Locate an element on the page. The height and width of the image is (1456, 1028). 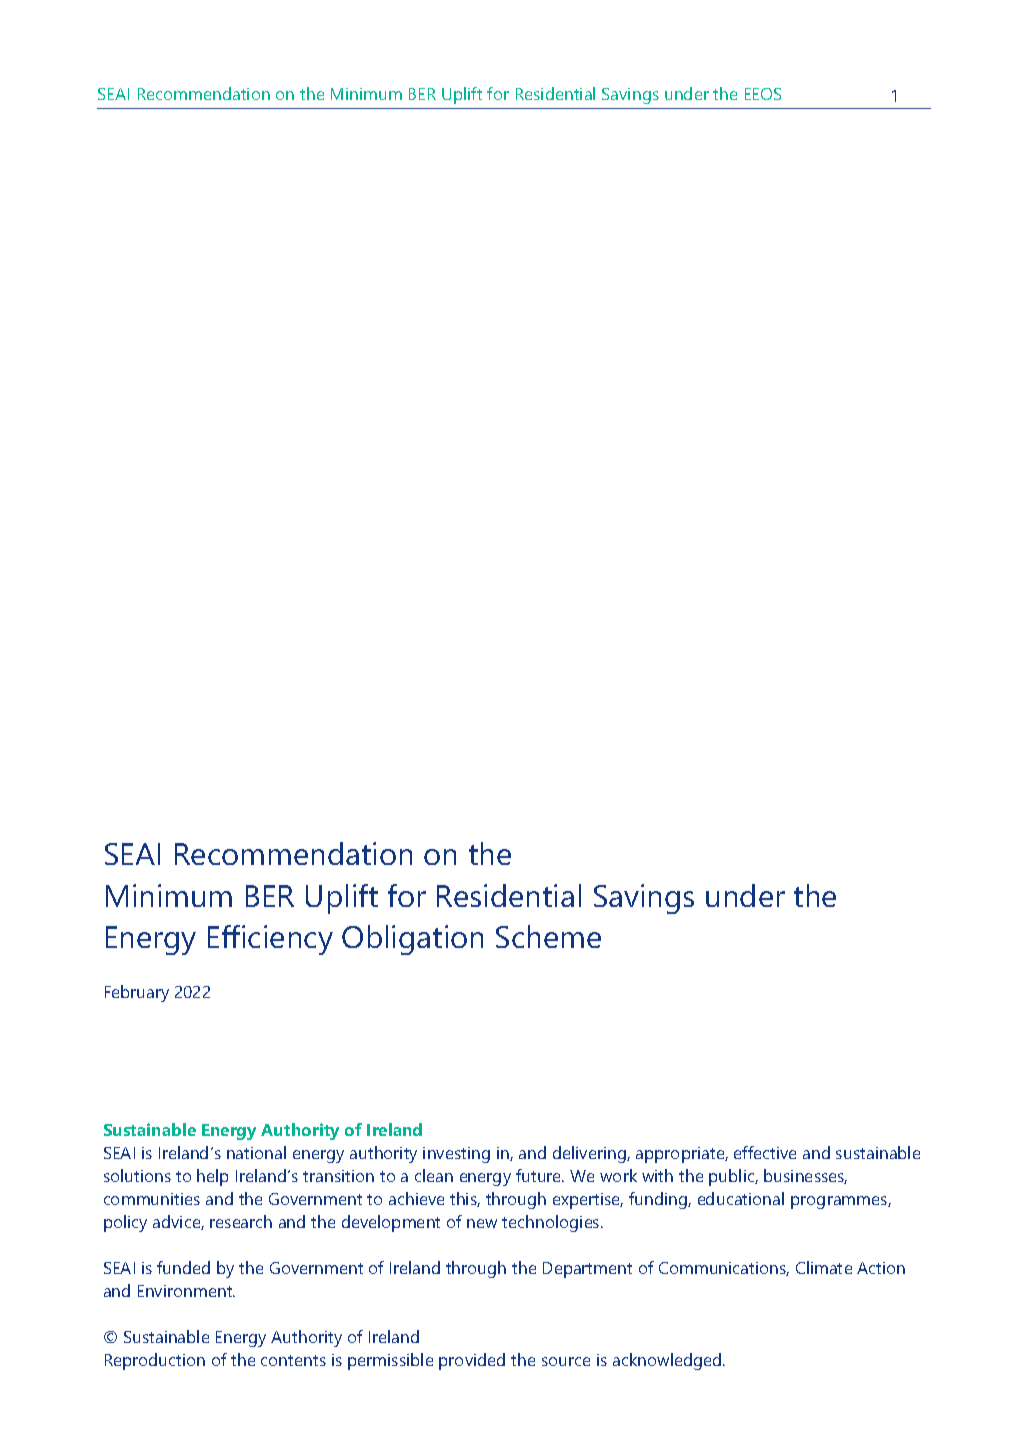
investing is located at coordinates (456, 1155).
